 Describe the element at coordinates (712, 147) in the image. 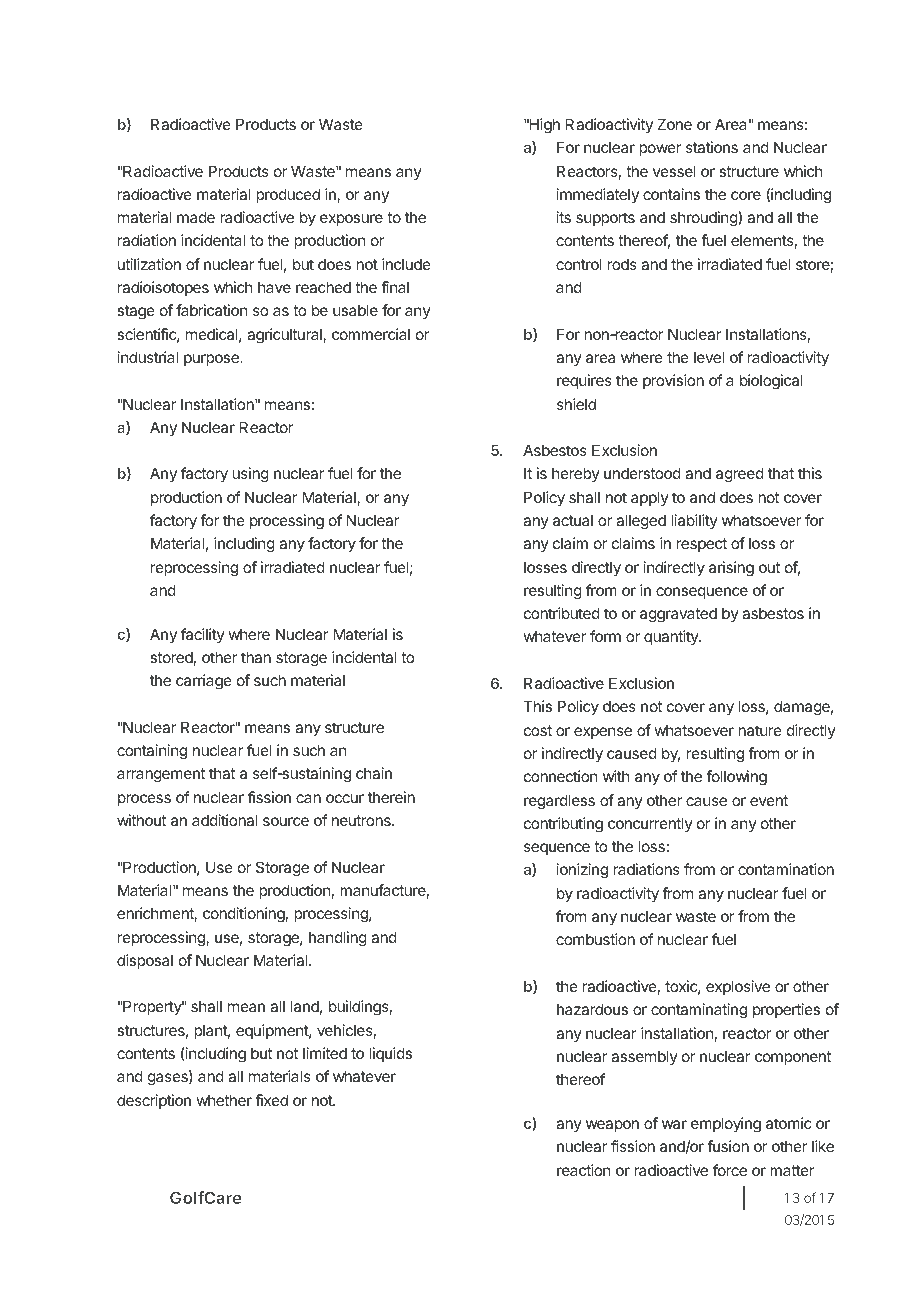

I see `stations` at that location.
